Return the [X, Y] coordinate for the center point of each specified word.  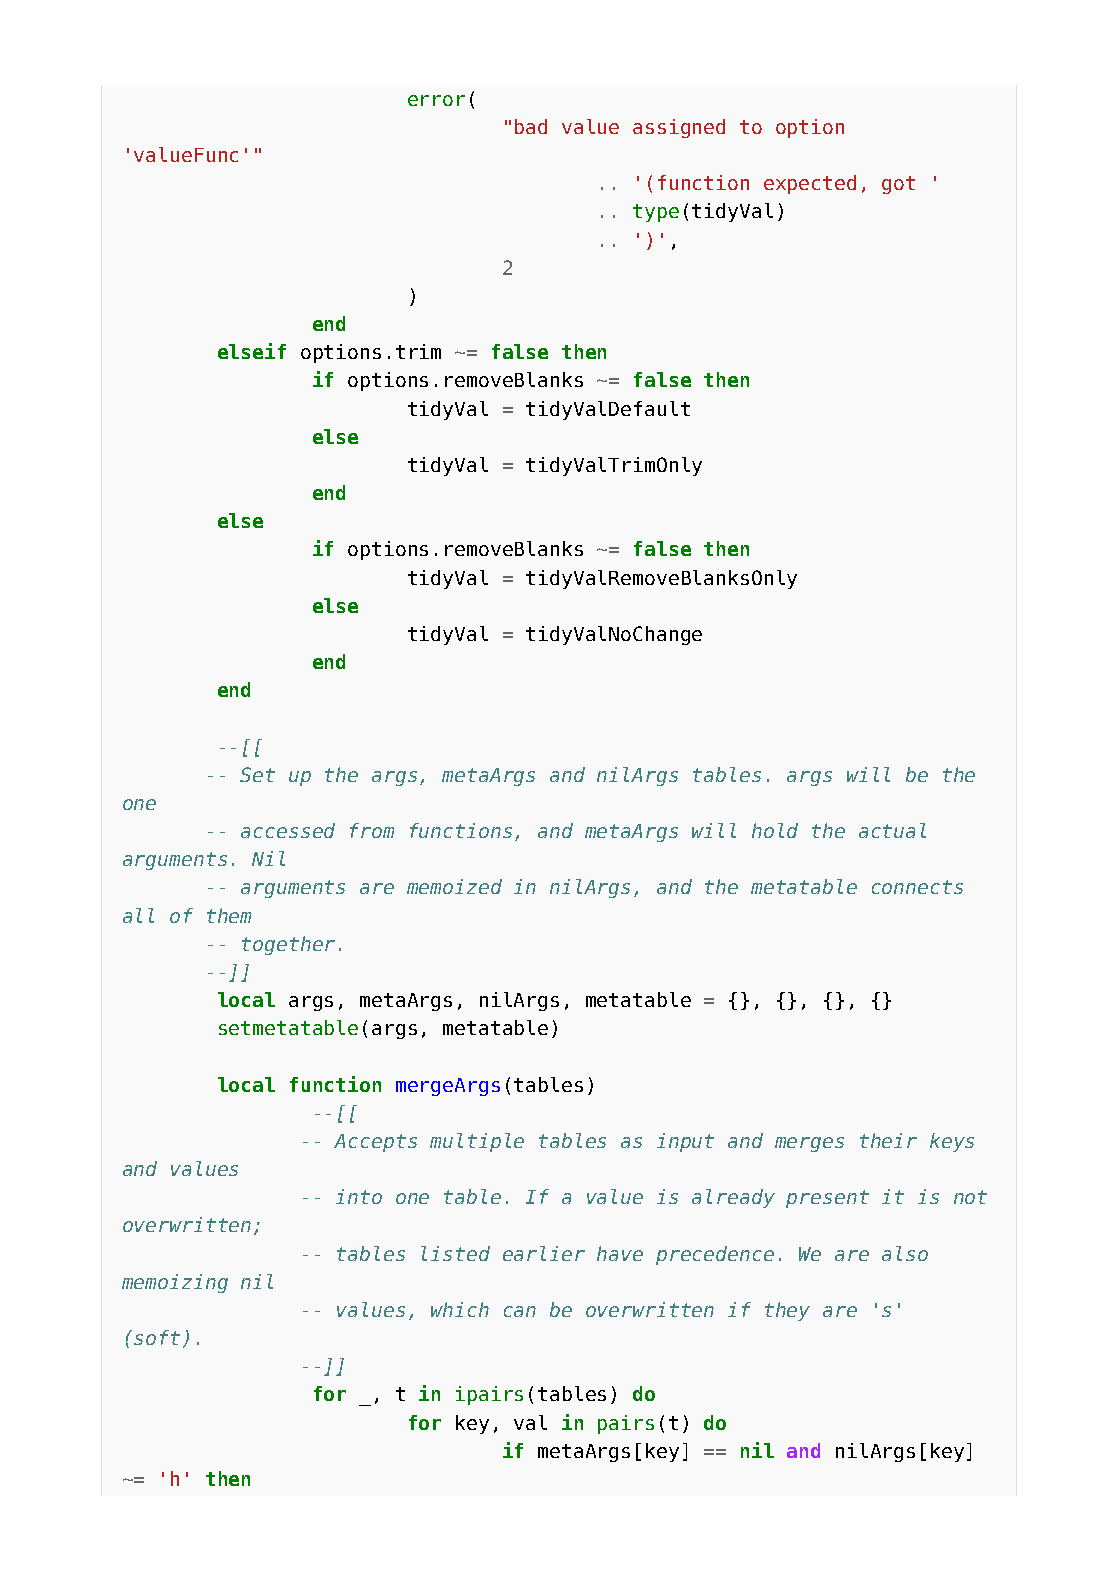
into [359, 1196]
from [372, 830]
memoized [454, 886]
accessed [288, 830]
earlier [544, 1253]
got [898, 185]
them [229, 915]
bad [531, 126]
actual [892, 830]
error [436, 100]
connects [917, 887]
